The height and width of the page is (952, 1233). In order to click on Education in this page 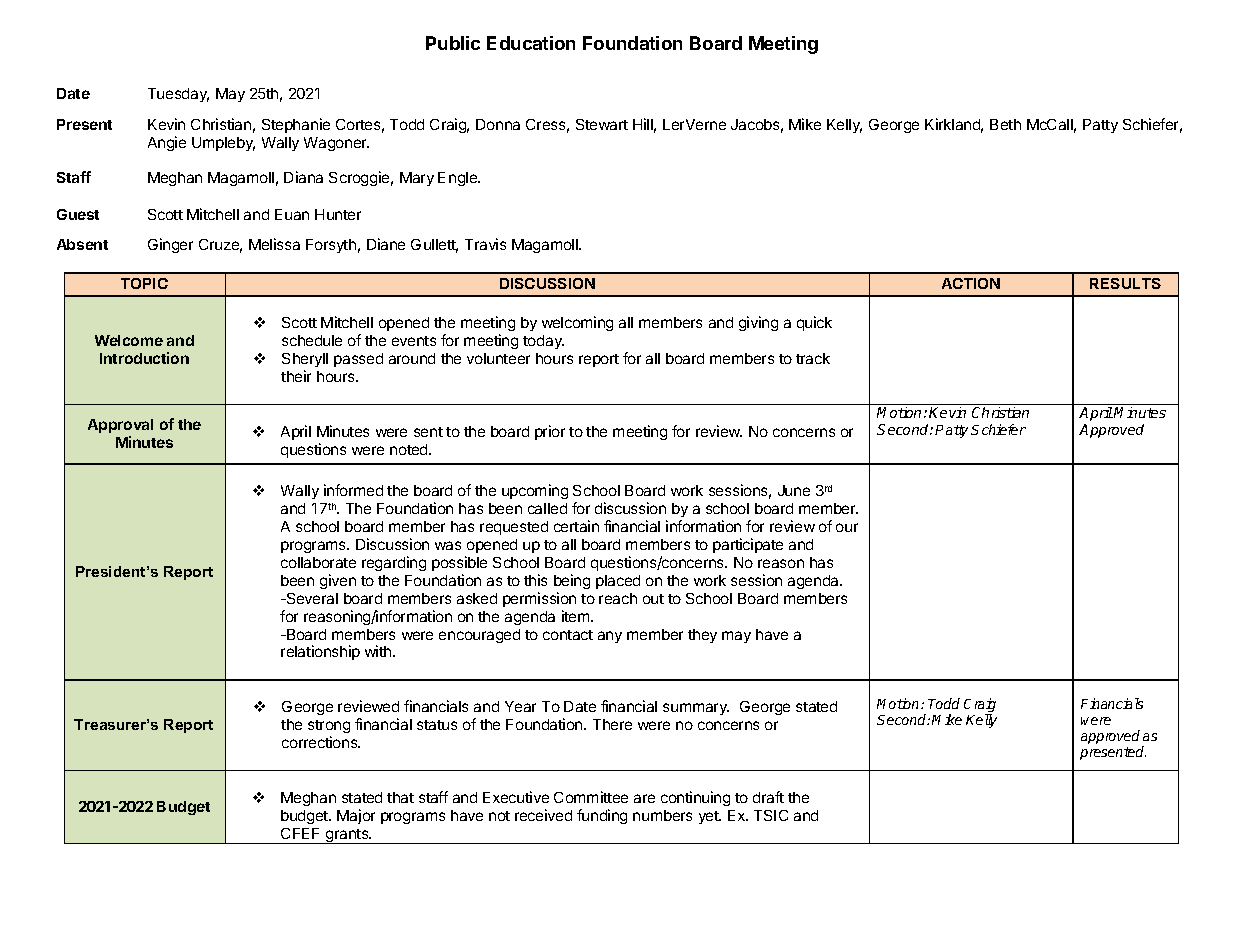, I will do `click(531, 43)`.
